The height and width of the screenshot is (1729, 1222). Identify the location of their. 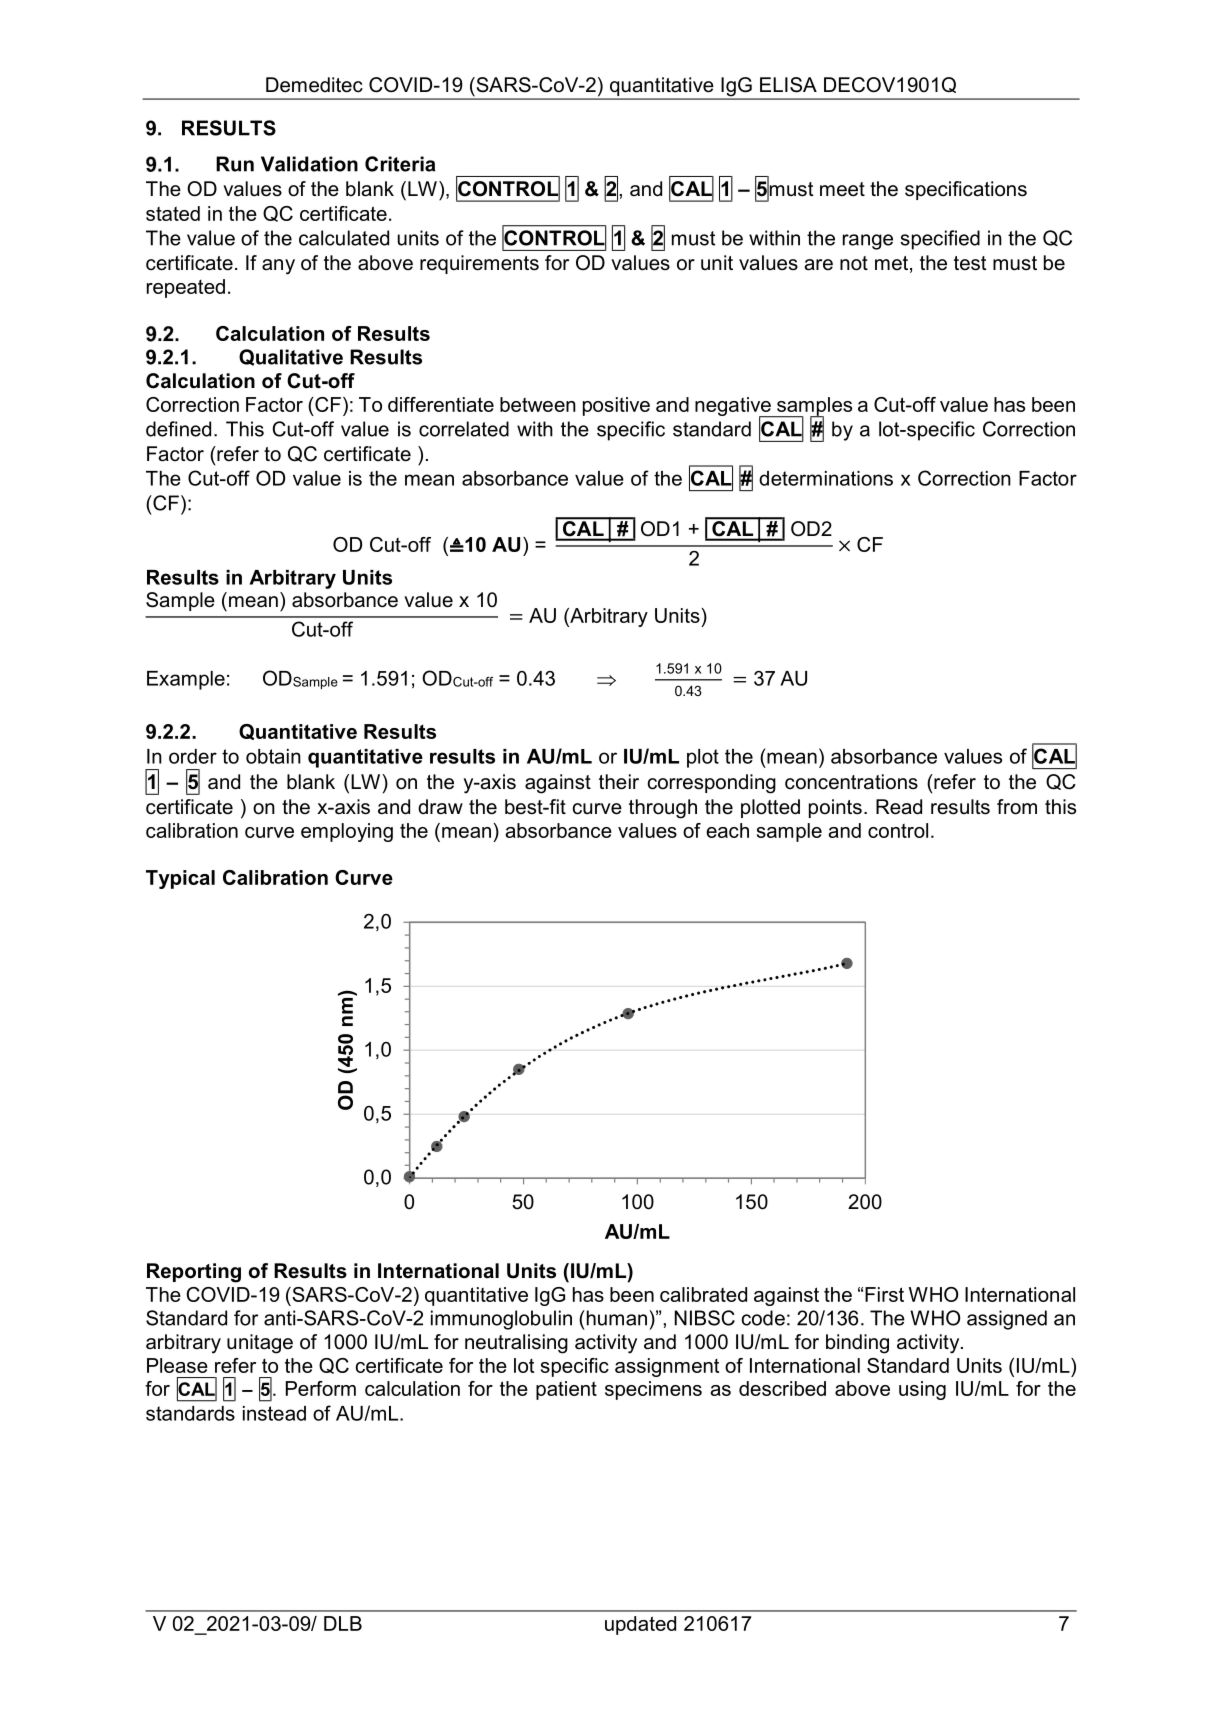
(619, 782).
